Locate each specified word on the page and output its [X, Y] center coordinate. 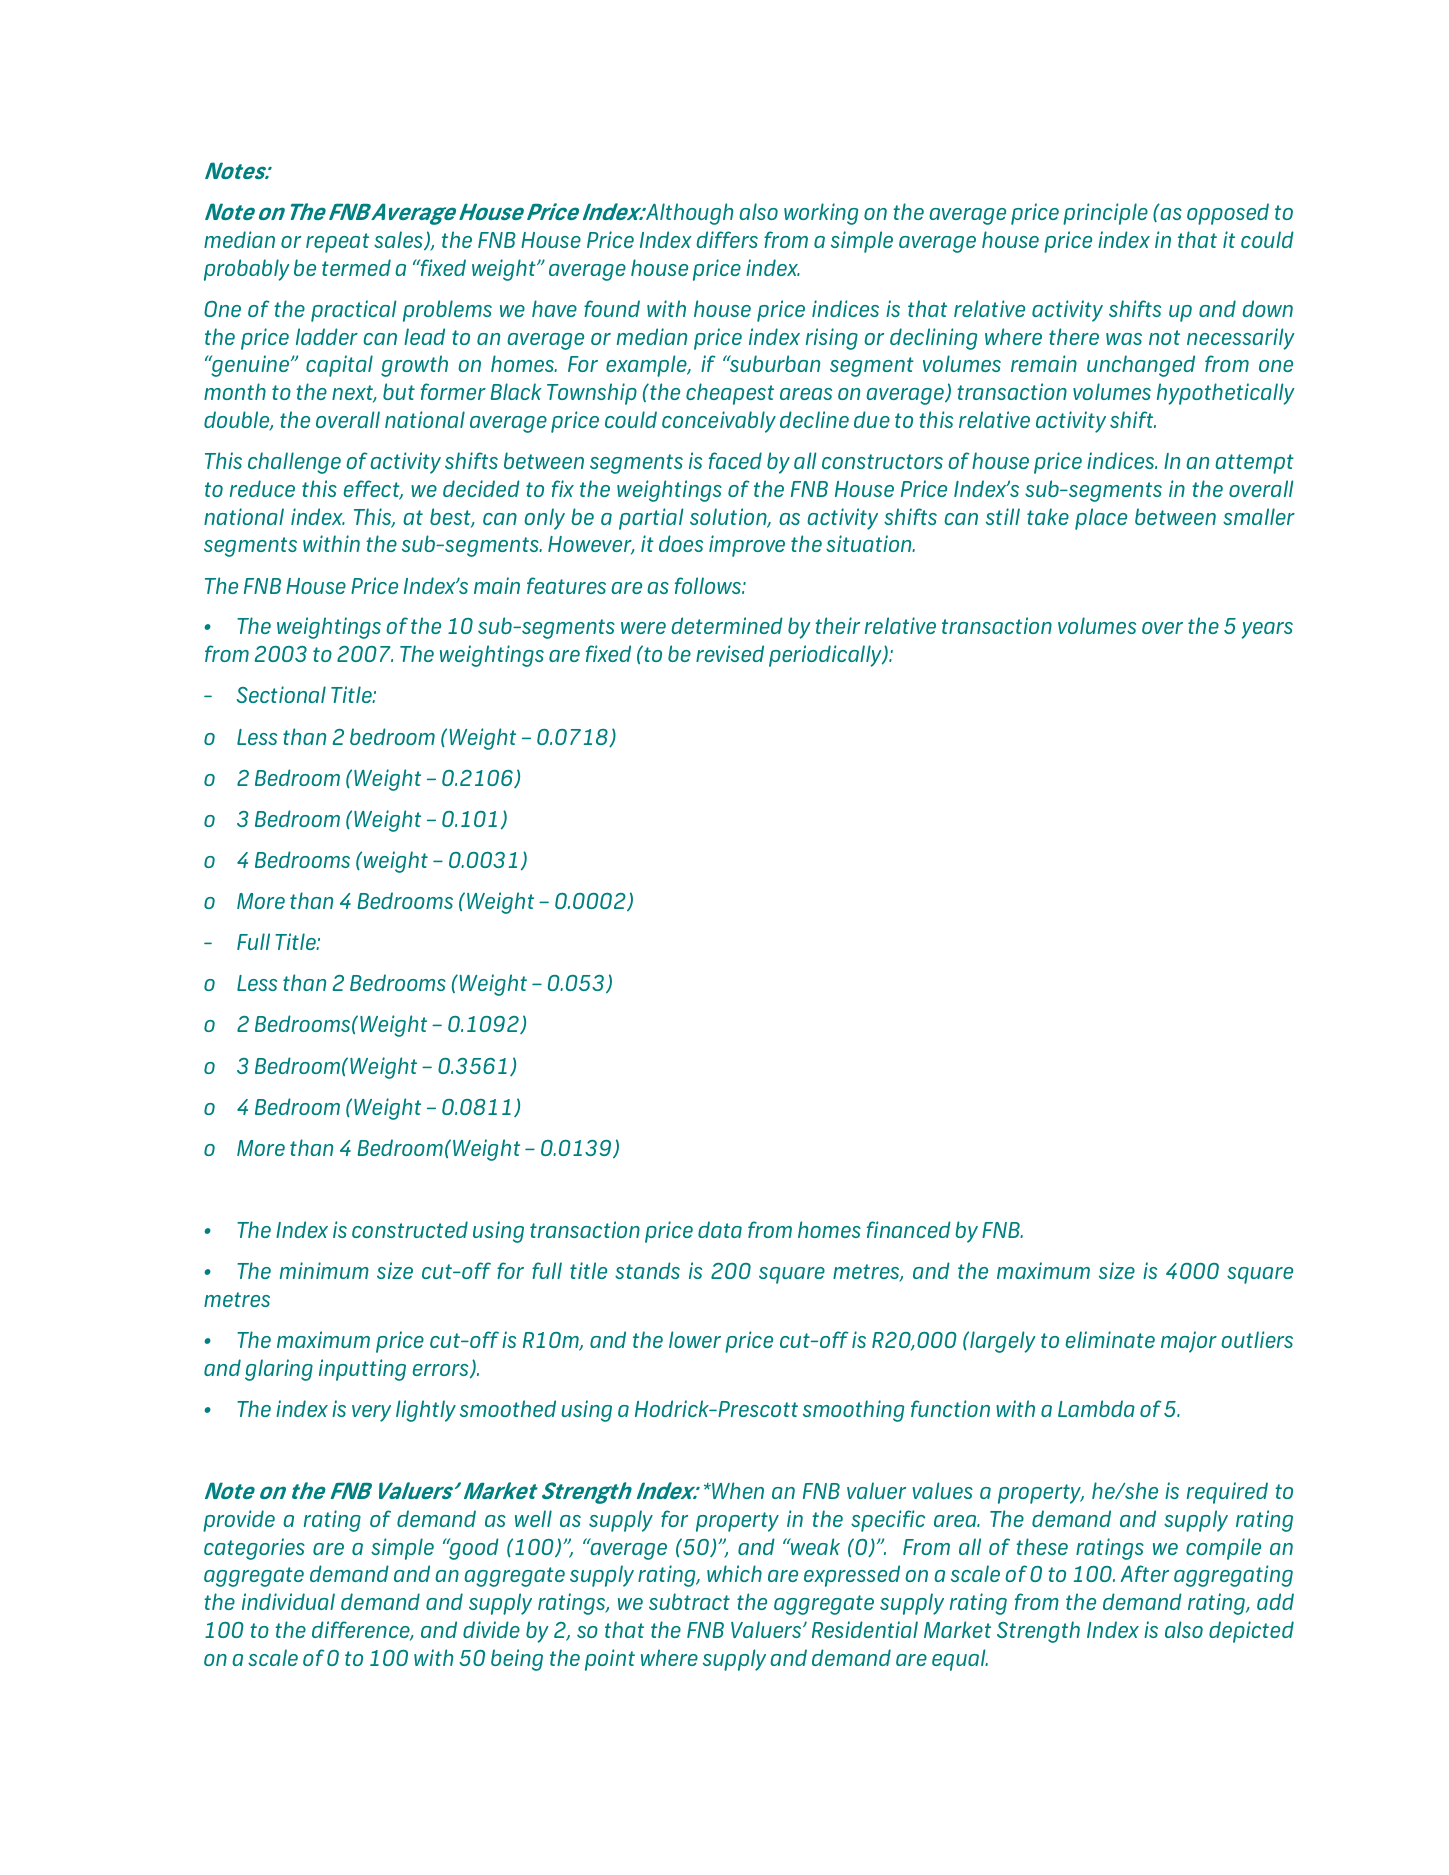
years [1267, 630]
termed [356, 267]
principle [1105, 214]
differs [727, 239]
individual [288, 1601]
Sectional [281, 694]
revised [730, 653]
